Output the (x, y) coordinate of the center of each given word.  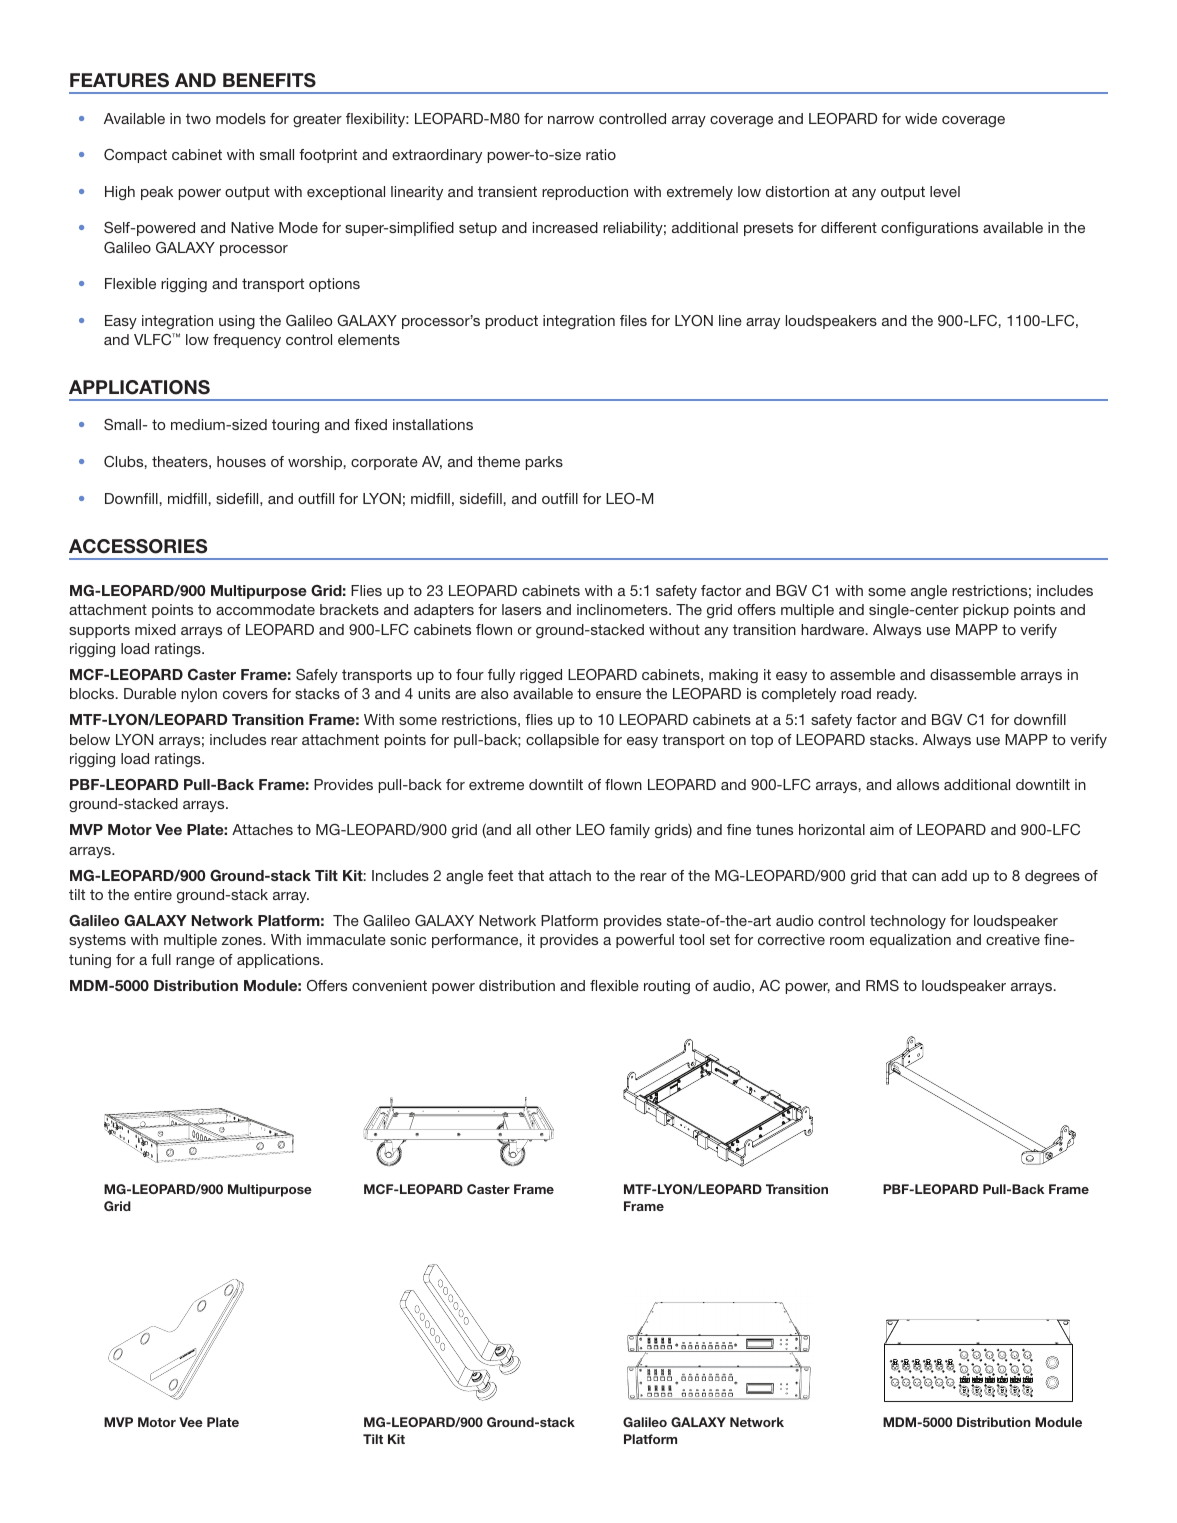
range (195, 962)
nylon (199, 695)
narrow (571, 120)
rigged (541, 676)
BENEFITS (269, 80)
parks (544, 463)
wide (921, 118)
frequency (247, 341)
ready (897, 695)
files (633, 320)
